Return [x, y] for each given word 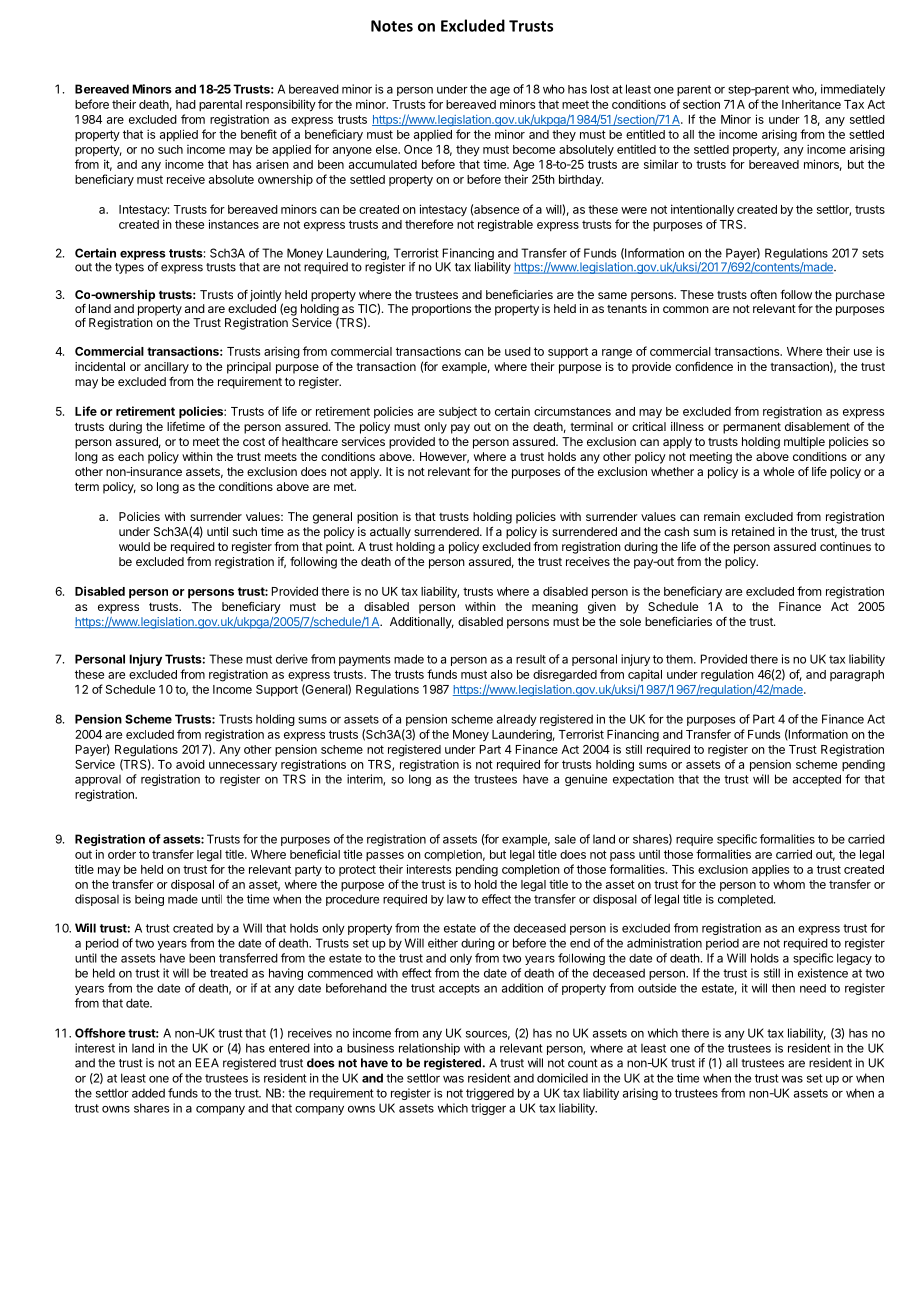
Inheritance [811, 104]
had [186, 104]
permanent [752, 428]
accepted [817, 780]
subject [458, 412]
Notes [392, 26]
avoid [190, 764]
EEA [207, 1063]
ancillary [166, 368]
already [517, 720]
